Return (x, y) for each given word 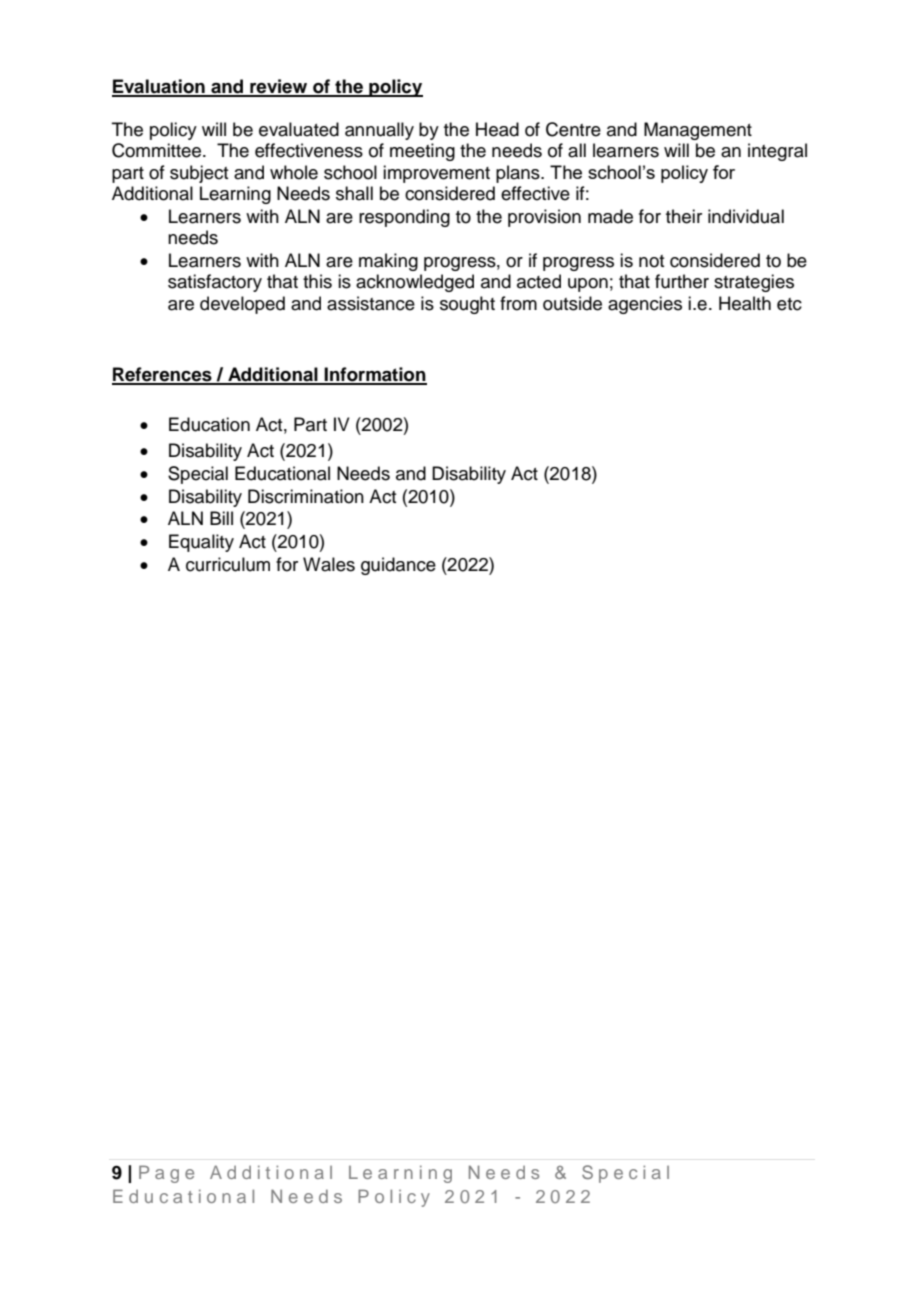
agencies (645, 305)
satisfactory (215, 283)
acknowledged (415, 283)
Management (698, 131)
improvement (436, 174)
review (279, 87)
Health (745, 303)
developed (242, 305)
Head (497, 129)
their (684, 216)
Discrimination (306, 496)
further (682, 281)
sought (467, 305)
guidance (398, 566)
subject (199, 174)
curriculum (228, 564)
